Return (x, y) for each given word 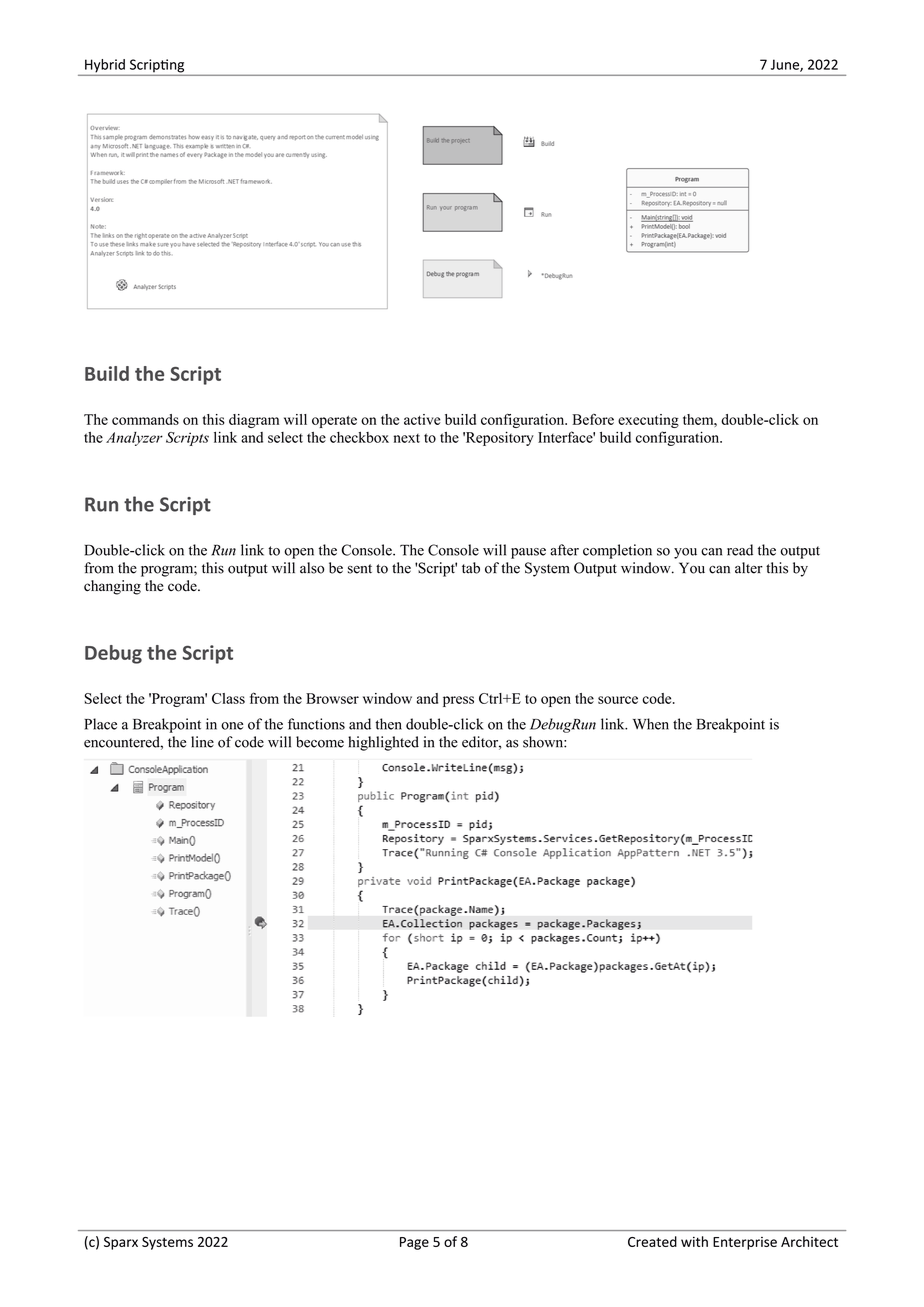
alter (749, 568)
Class (228, 698)
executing (648, 421)
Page (414, 1243)
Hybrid (105, 66)
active (422, 419)
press (458, 701)
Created (652, 1241)
